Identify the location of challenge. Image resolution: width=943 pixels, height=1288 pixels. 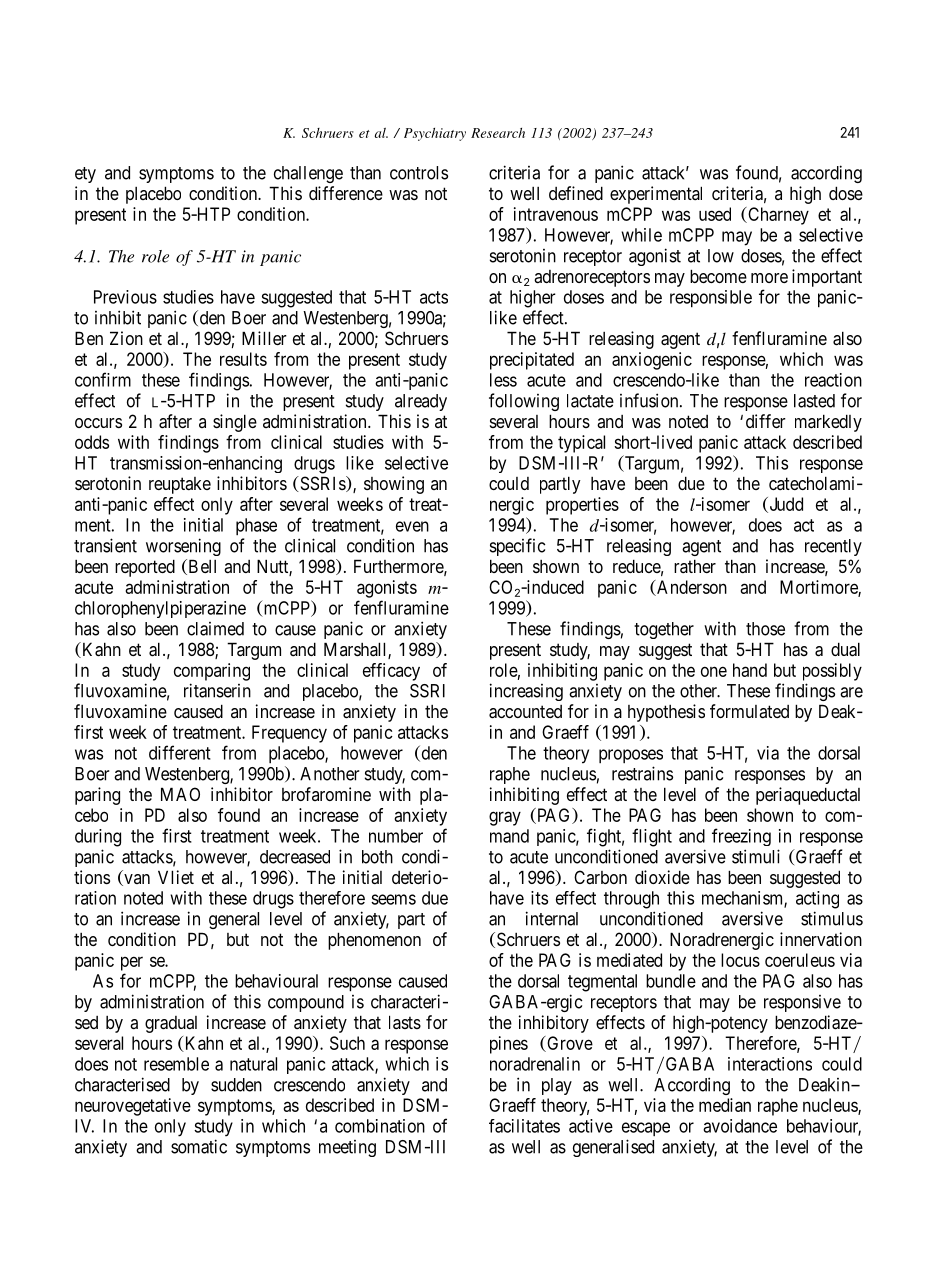
(308, 174).
